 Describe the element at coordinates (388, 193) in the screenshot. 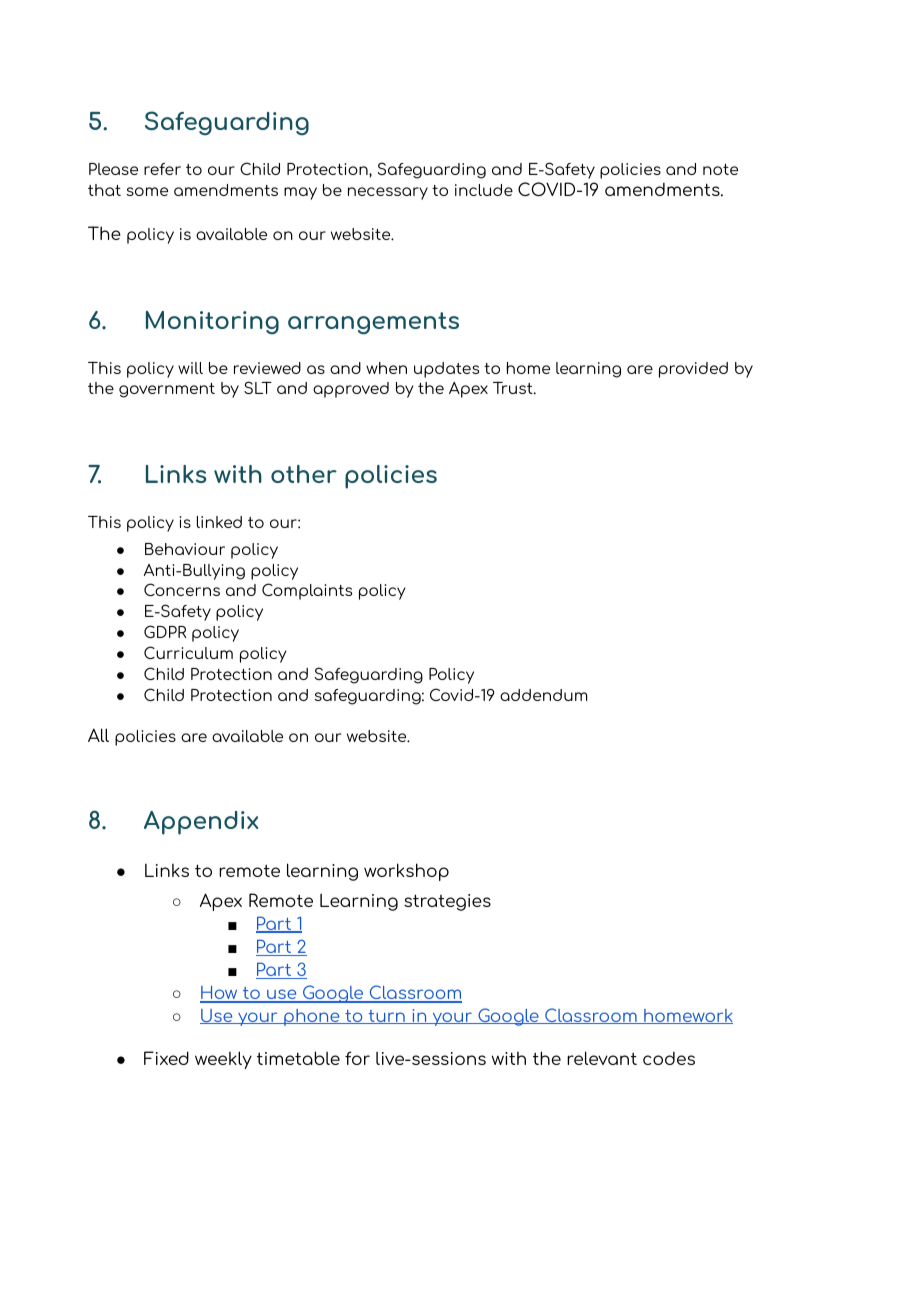

I see `necessary` at that location.
